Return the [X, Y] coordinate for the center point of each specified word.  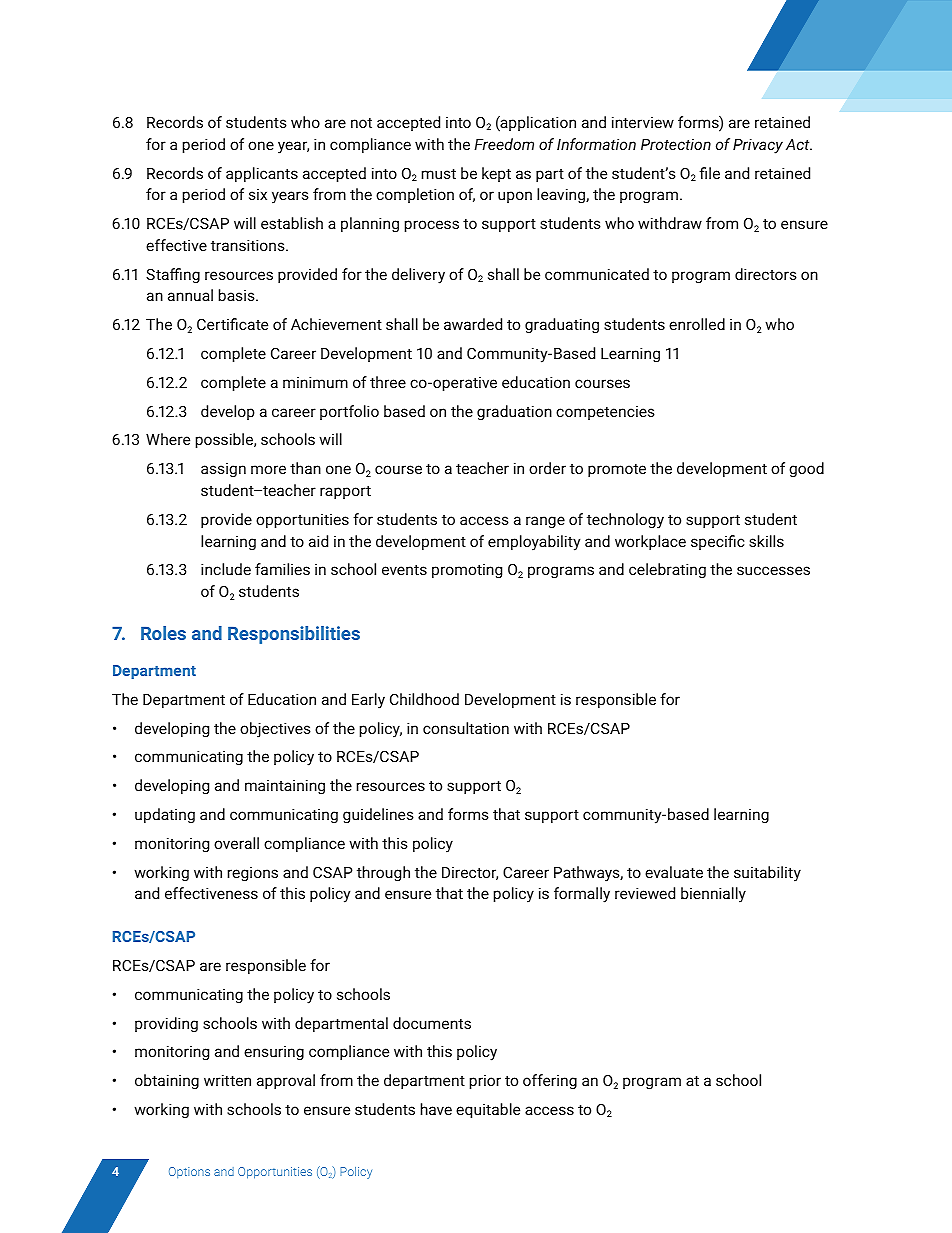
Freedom [504, 144]
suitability [767, 874]
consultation [466, 728]
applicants [262, 174]
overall [236, 843]
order [547, 468]
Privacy [758, 146]
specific [717, 542]
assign [223, 470]
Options [189, 1172]
